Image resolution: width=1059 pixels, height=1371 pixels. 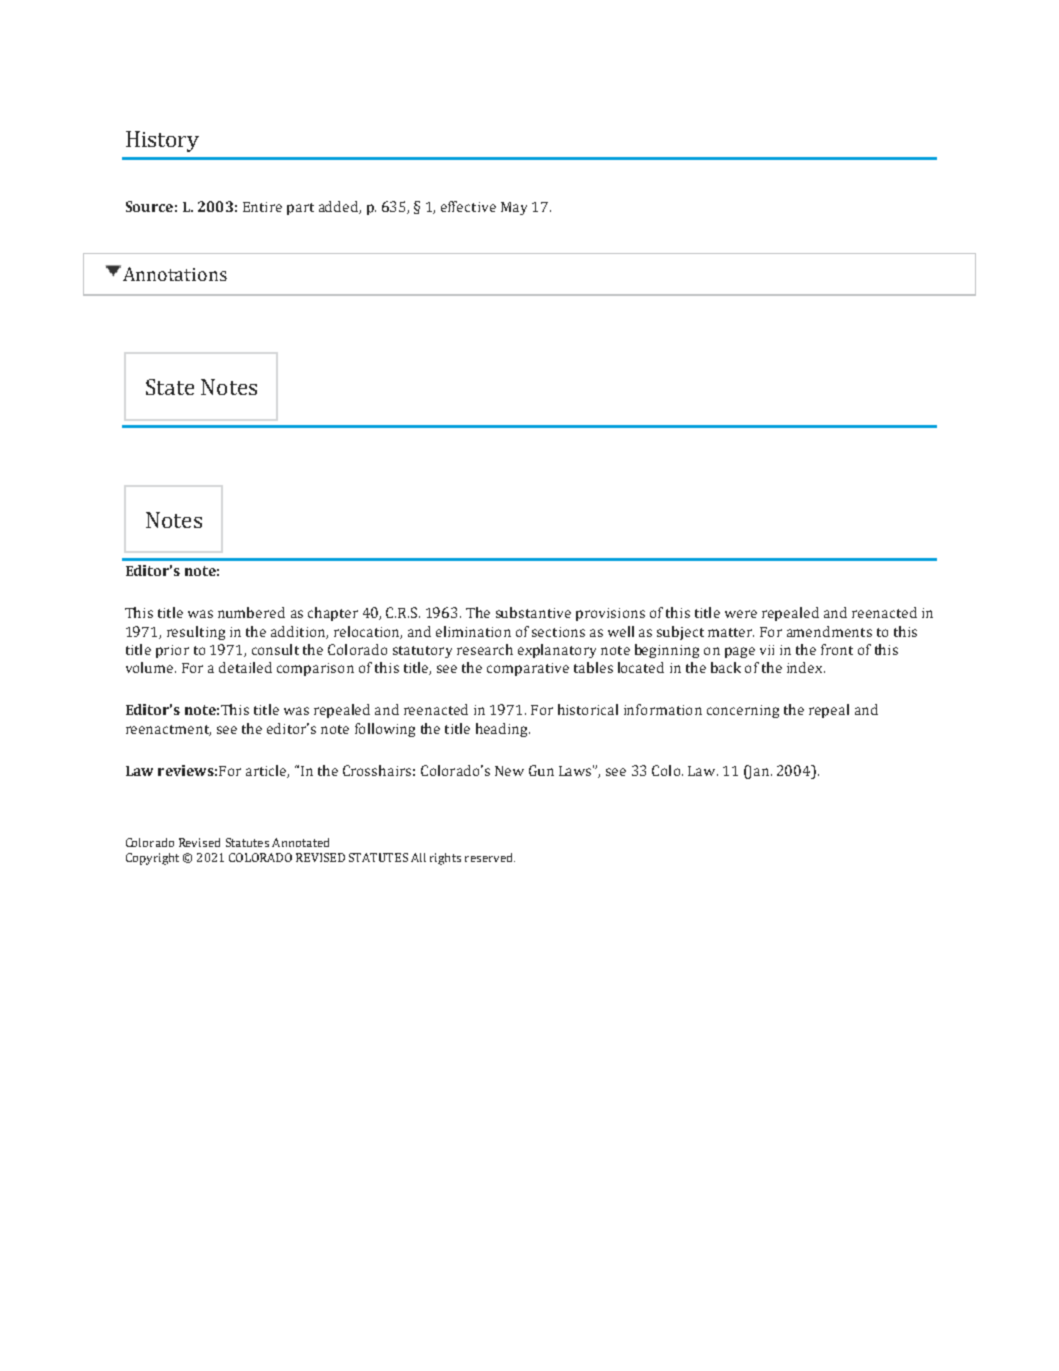 I want to click on reserved, so click(x=490, y=857).
